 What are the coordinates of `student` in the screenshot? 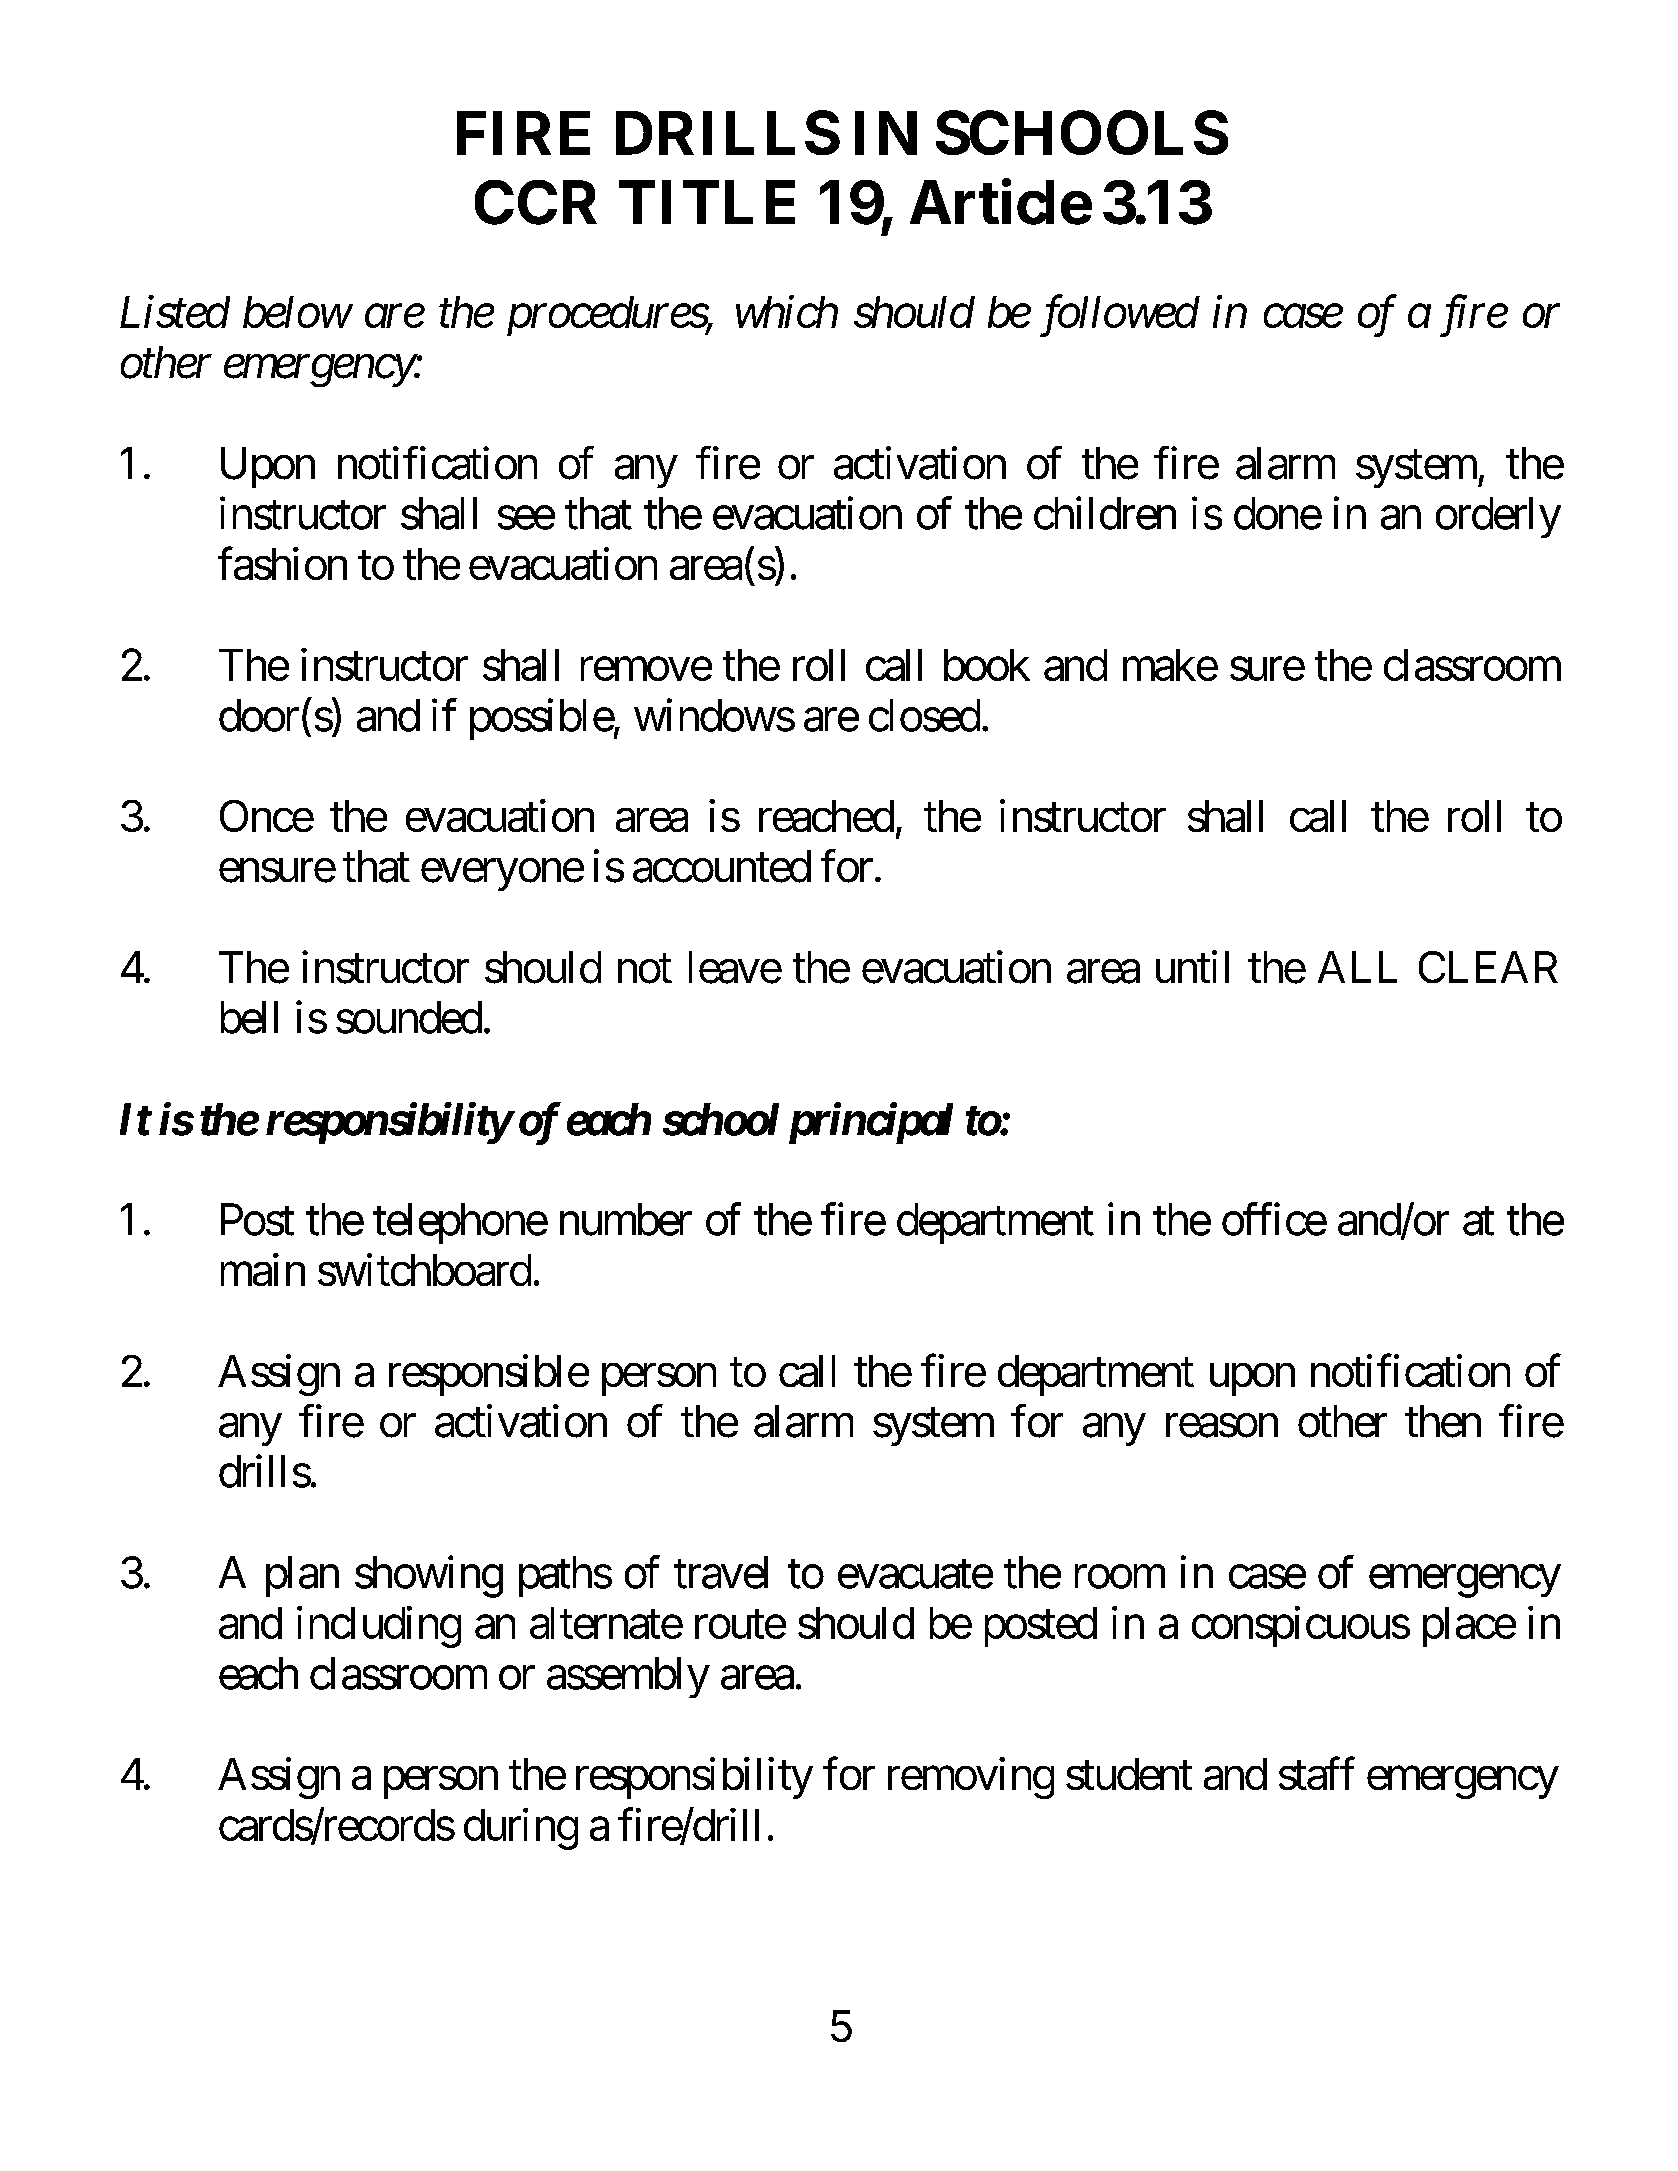 It's located at (1129, 1774).
